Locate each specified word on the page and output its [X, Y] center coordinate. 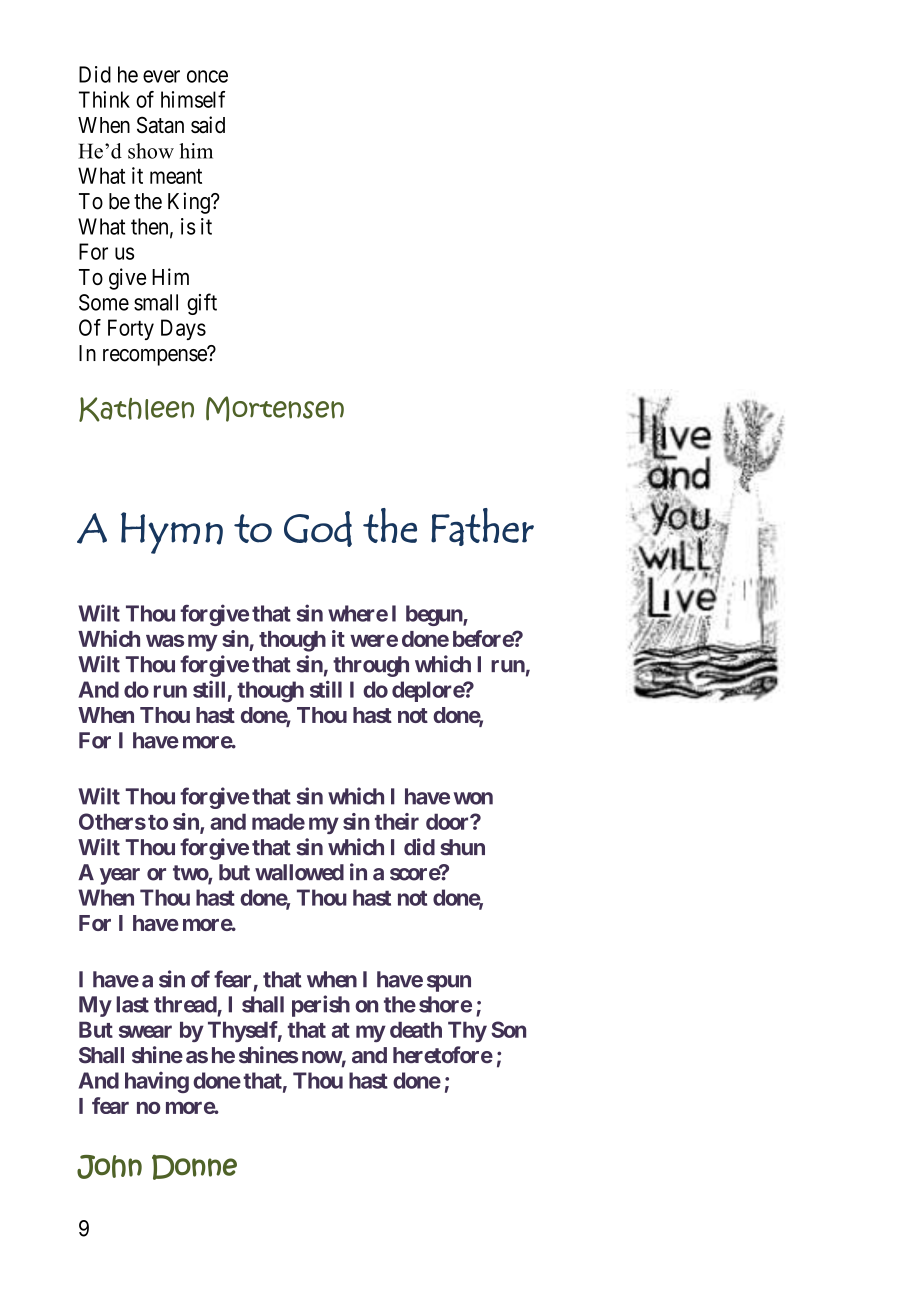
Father [482, 527]
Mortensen [275, 409]
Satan [160, 125]
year [120, 876]
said [208, 124]
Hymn [172, 533]
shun [462, 847]
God [318, 529]
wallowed [299, 872]
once [207, 76]
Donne [194, 1167]
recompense [155, 357]
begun [435, 615]
